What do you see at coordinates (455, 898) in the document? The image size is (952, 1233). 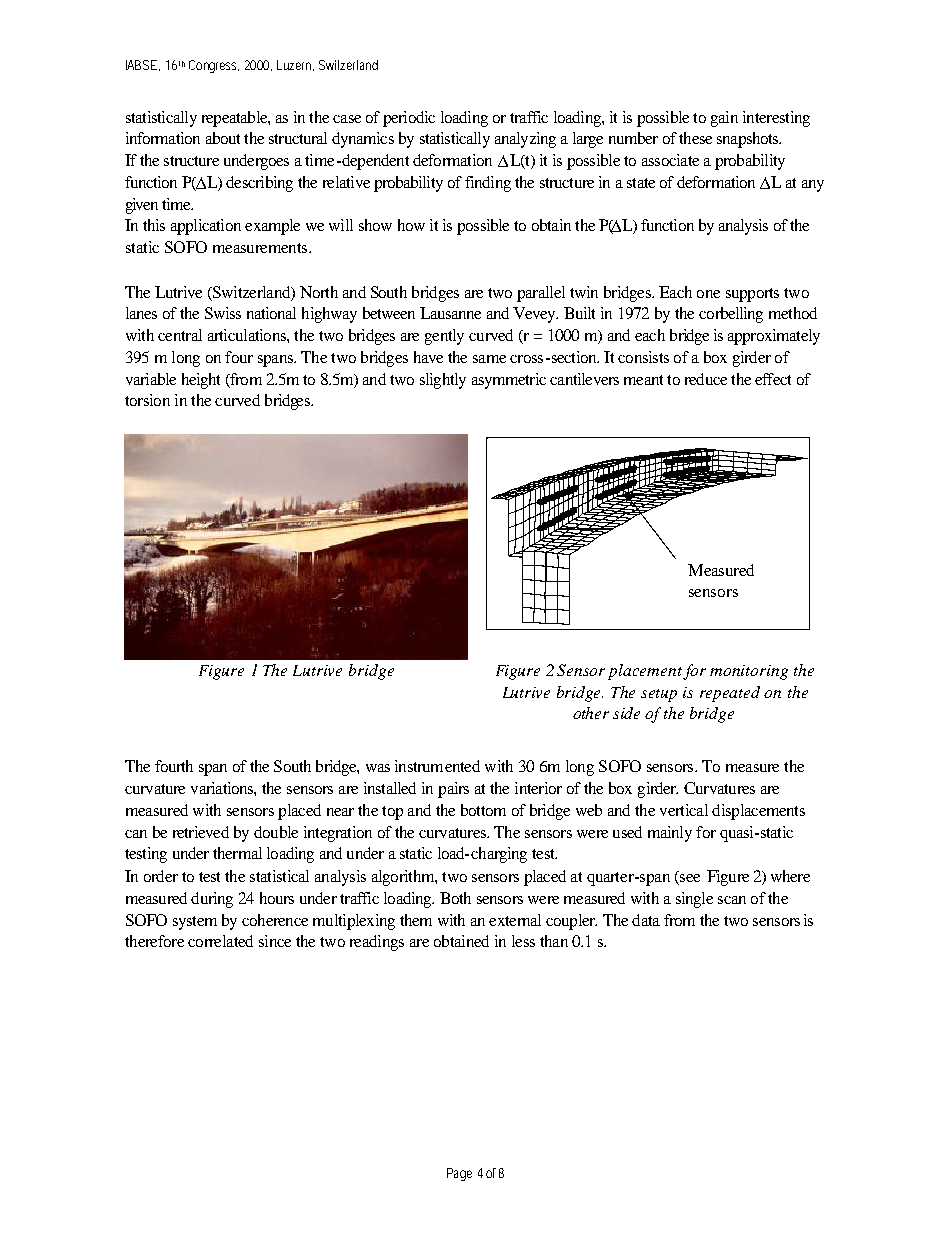 I see `Both` at bounding box center [455, 898].
